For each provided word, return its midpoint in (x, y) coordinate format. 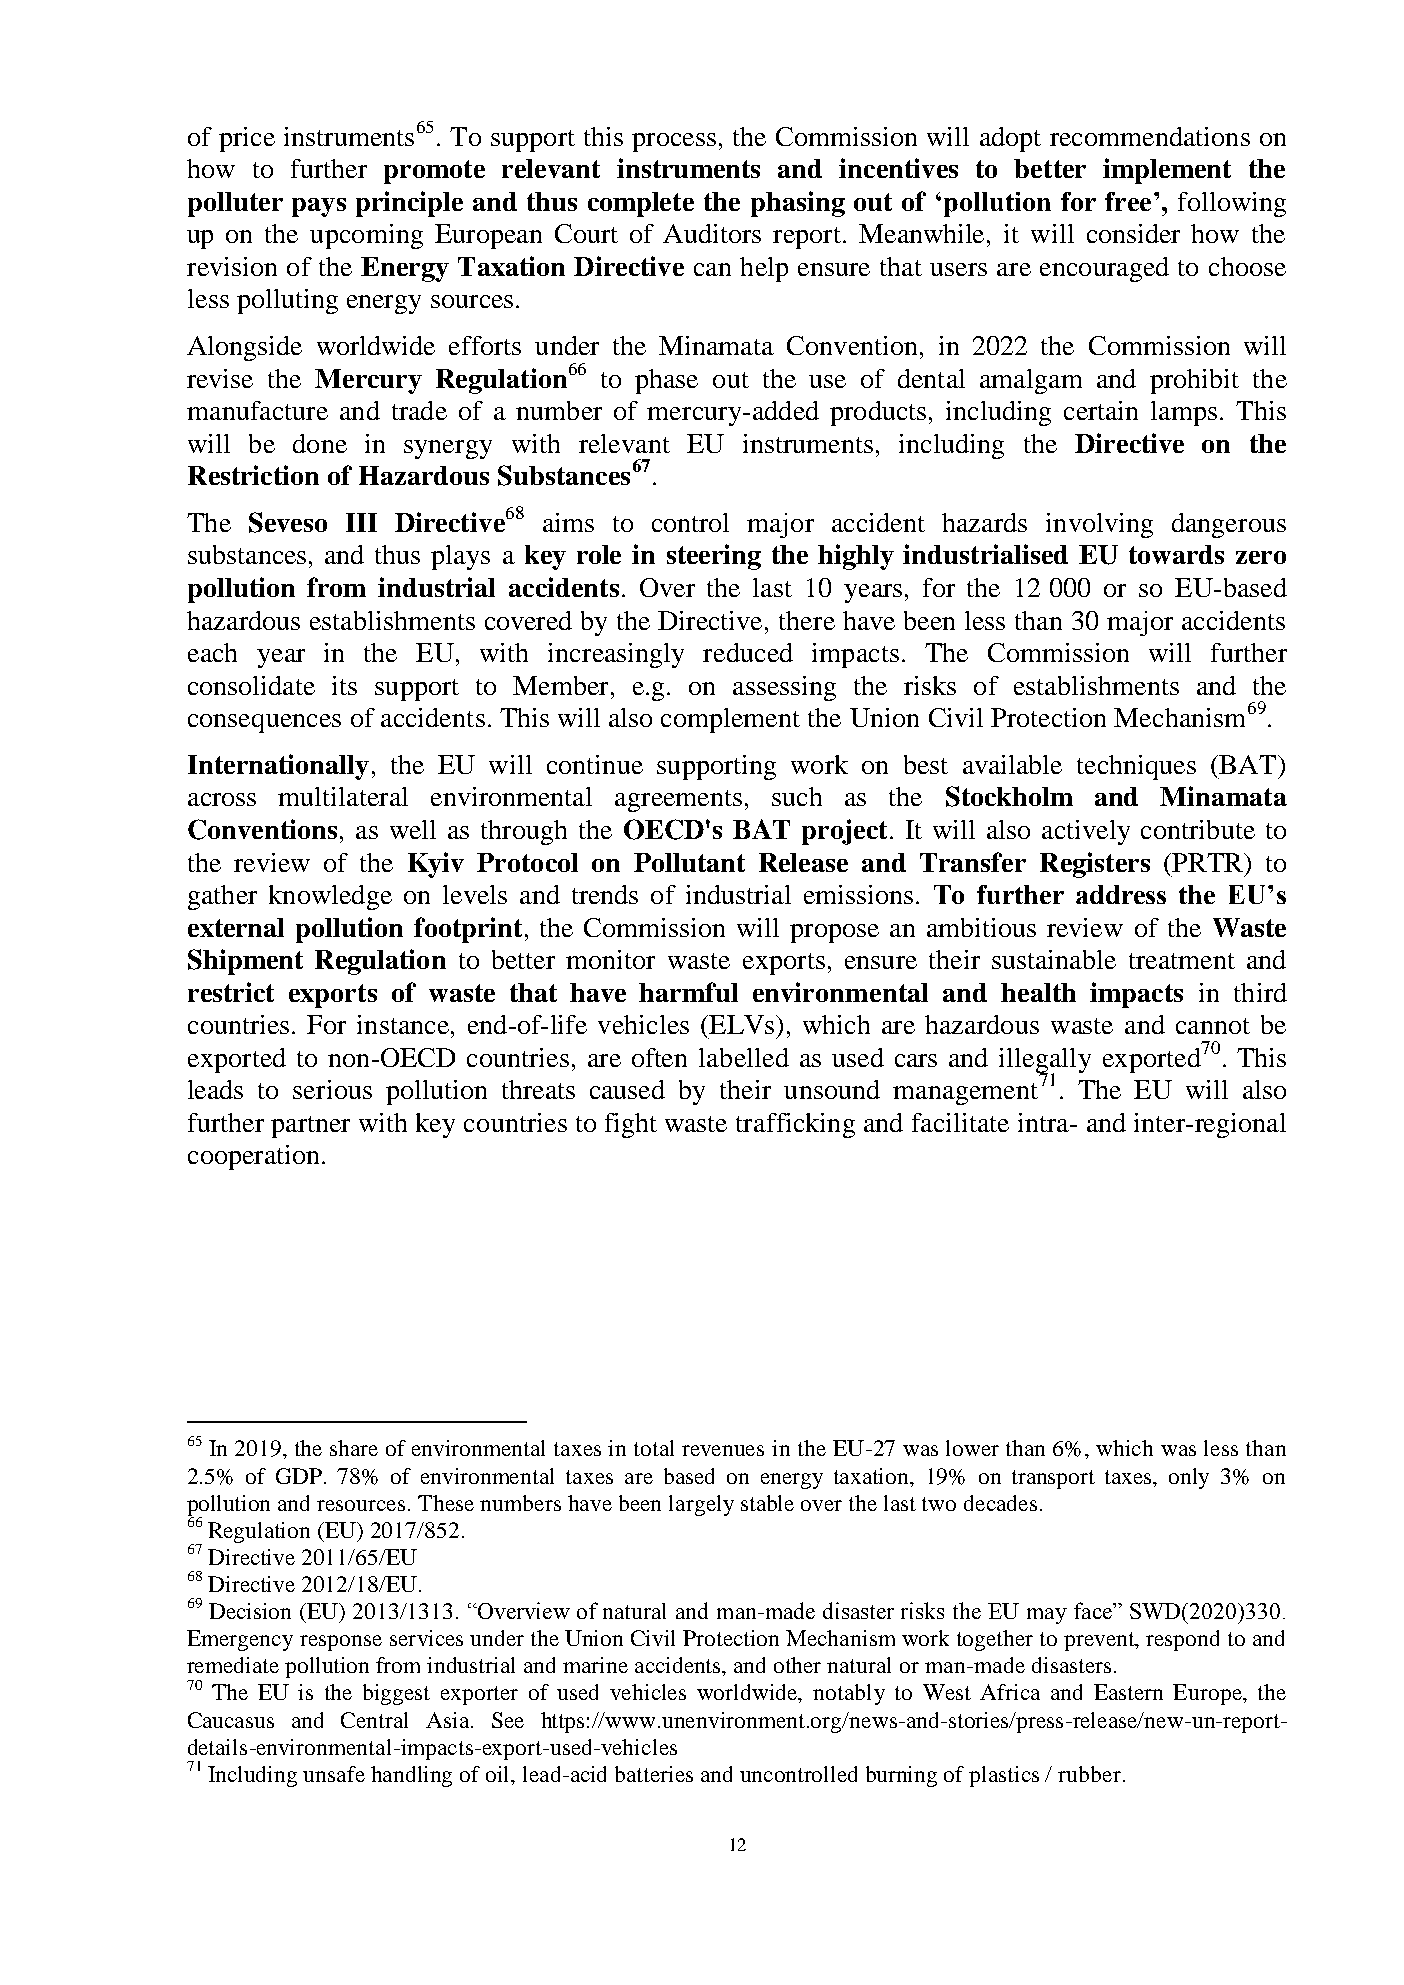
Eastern (1128, 1692)
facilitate (960, 1122)
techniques (1136, 767)
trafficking (795, 1125)
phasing (798, 204)
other (797, 1665)
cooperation (253, 1157)
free (1128, 201)
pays (319, 207)
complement (730, 720)
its (344, 685)
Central (374, 1720)
